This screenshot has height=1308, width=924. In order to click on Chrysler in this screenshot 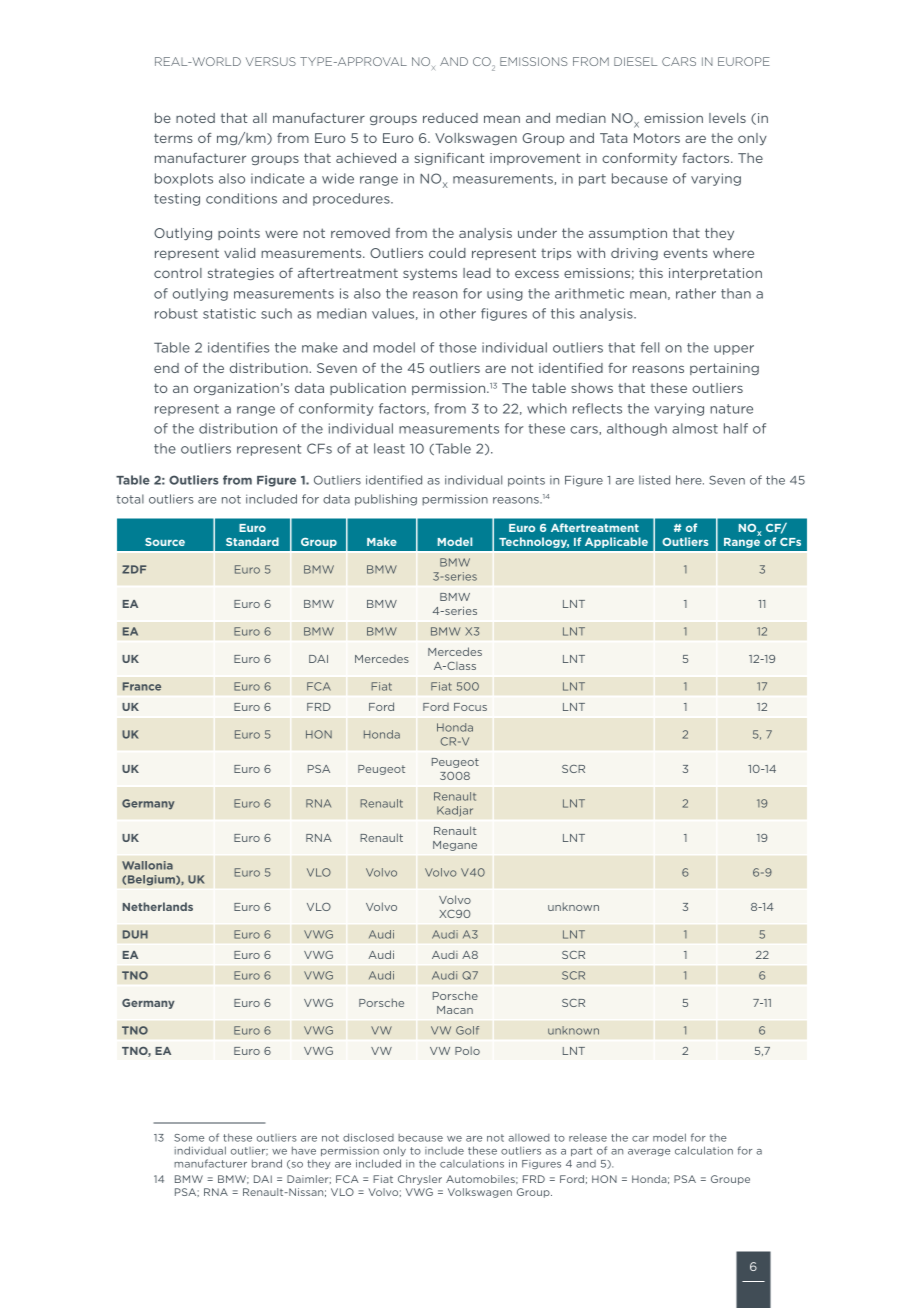, I will do `click(420, 1180)`.
